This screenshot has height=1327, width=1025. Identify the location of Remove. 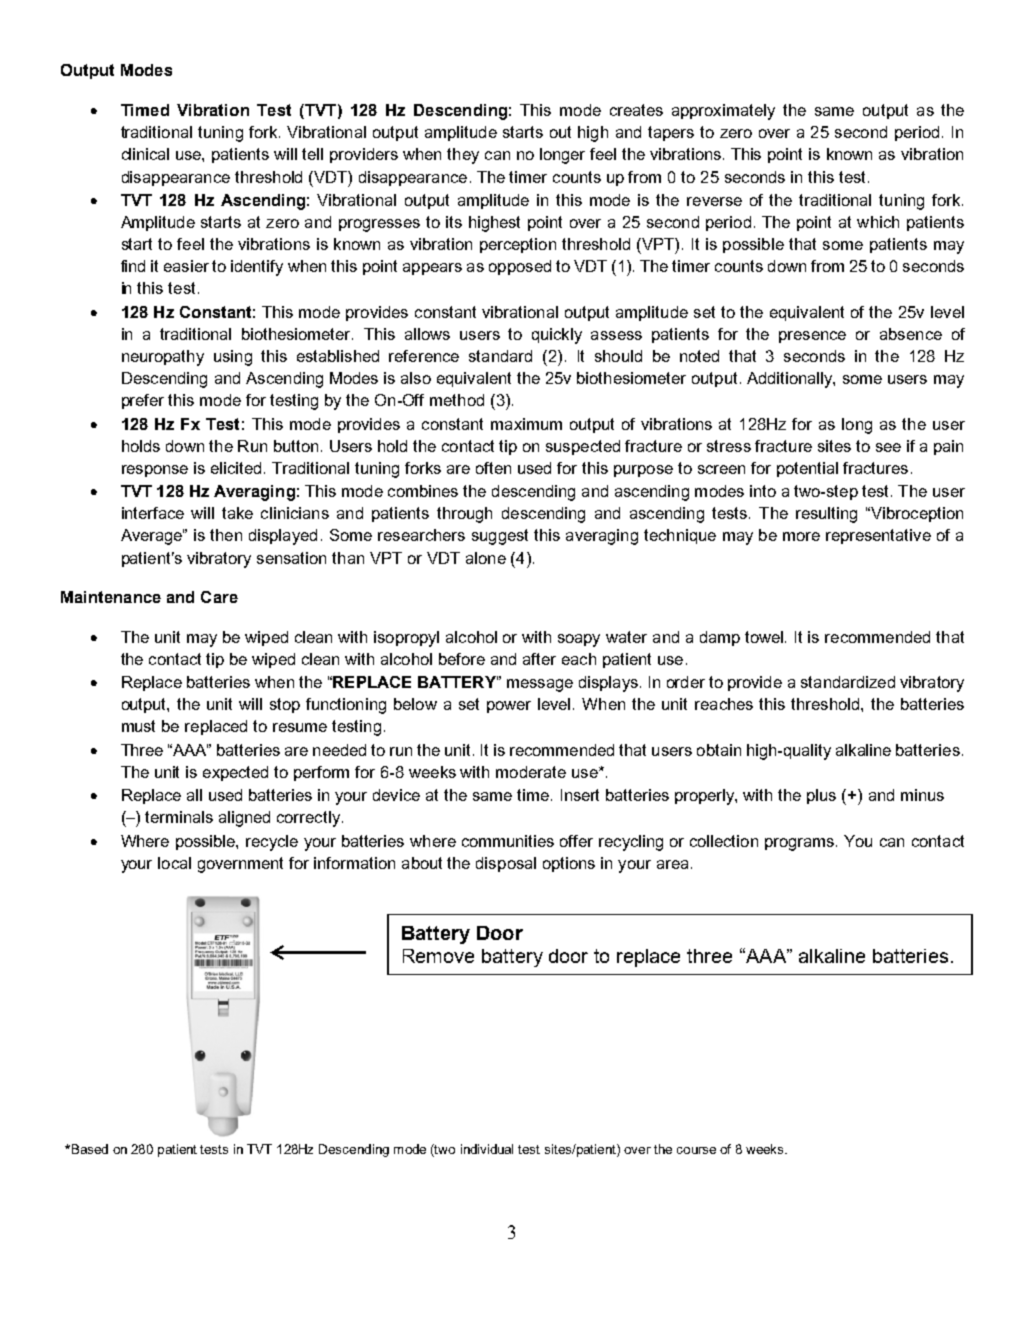
(438, 956).
